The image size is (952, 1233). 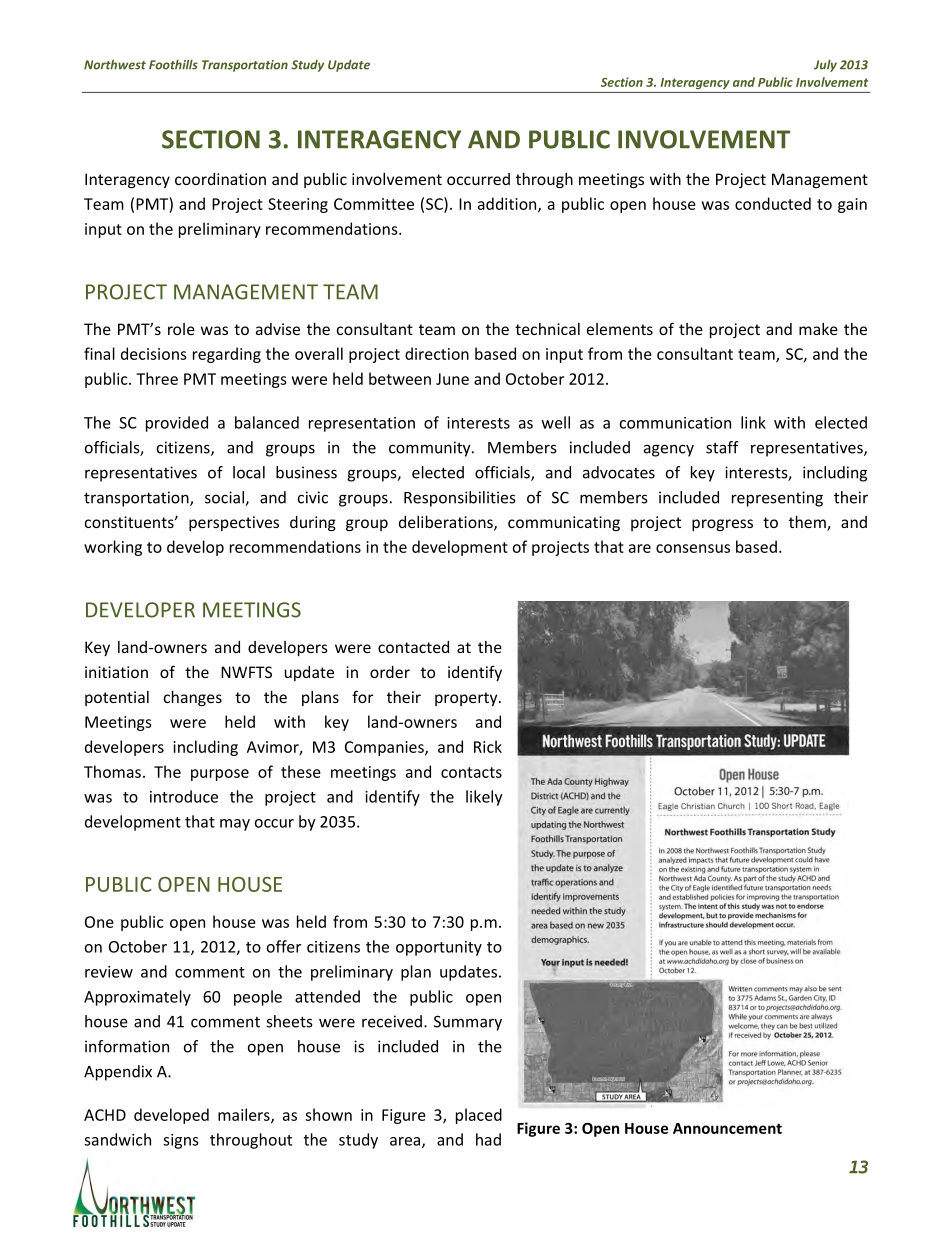 I want to click on July, so click(x=825, y=66).
